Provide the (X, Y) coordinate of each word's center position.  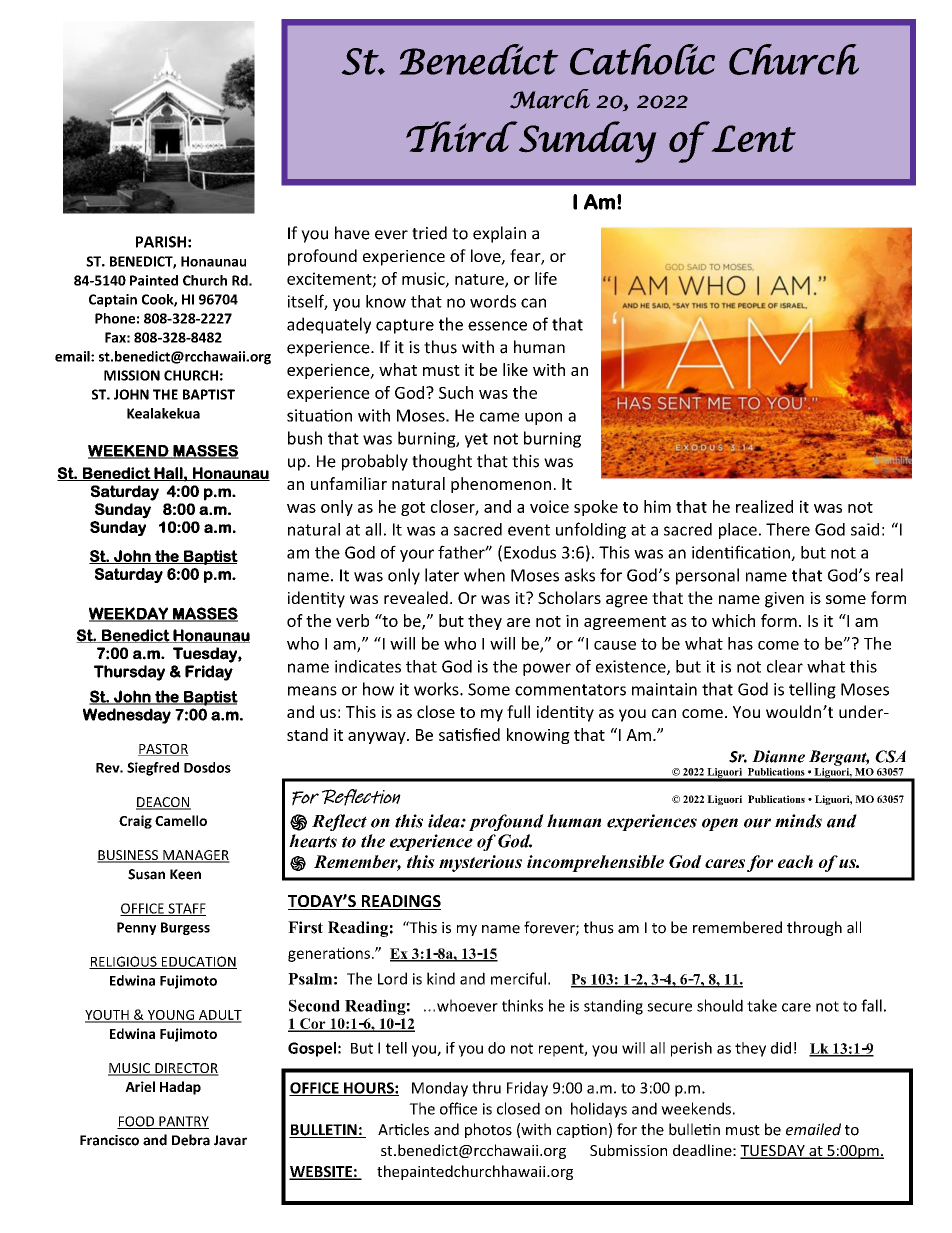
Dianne (778, 756)
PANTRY (183, 1122)
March (550, 99)
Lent (754, 138)
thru (486, 1087)
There (788, 529)
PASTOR (163, 750)
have (352, 233)
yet (476, 440)
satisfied (469, 734)
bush (305, 438)
